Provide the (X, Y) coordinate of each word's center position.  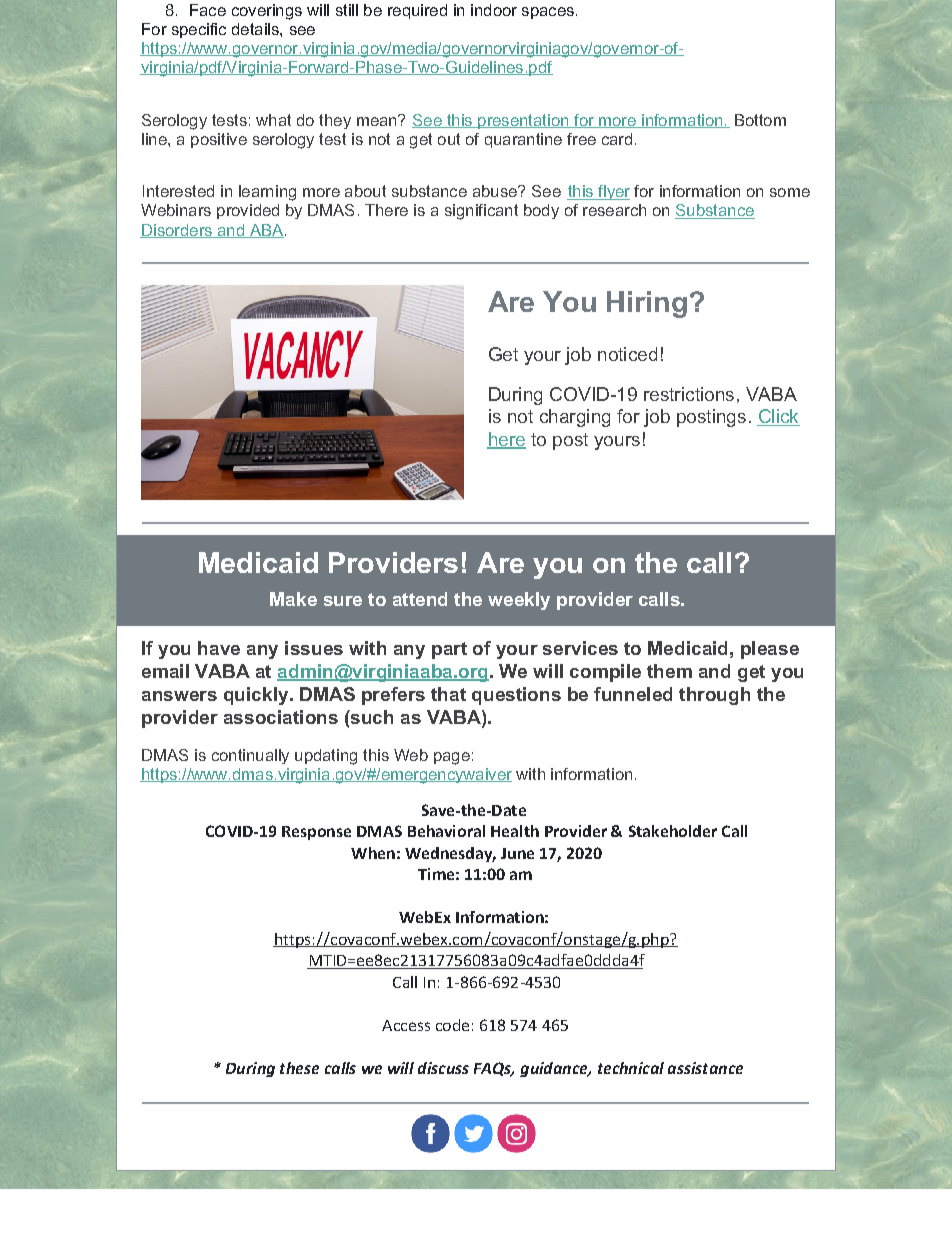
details (256, 29)
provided (248, 211)
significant (481, 212)
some (790, 192)
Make (293, 599)
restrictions (689, 394)
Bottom (760, 120)
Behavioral (446, 831)
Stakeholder (673, 831)
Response (316, 833)
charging (575, 418)
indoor (494, 10)
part (449, 650)
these (299, 1068)
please (770, 650)
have (219, 648)
